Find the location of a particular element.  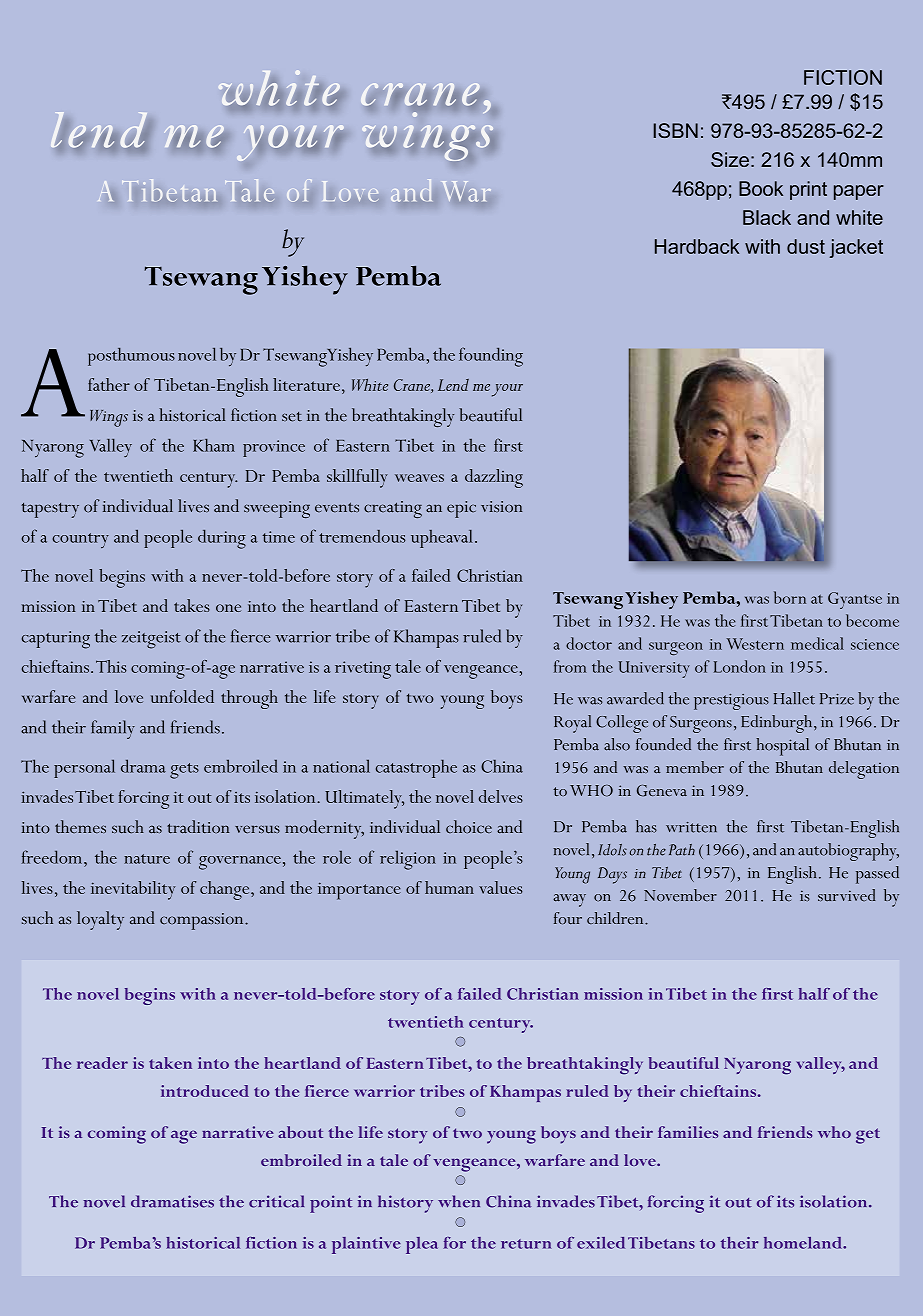

survived is located at coordinates (847, 895).
